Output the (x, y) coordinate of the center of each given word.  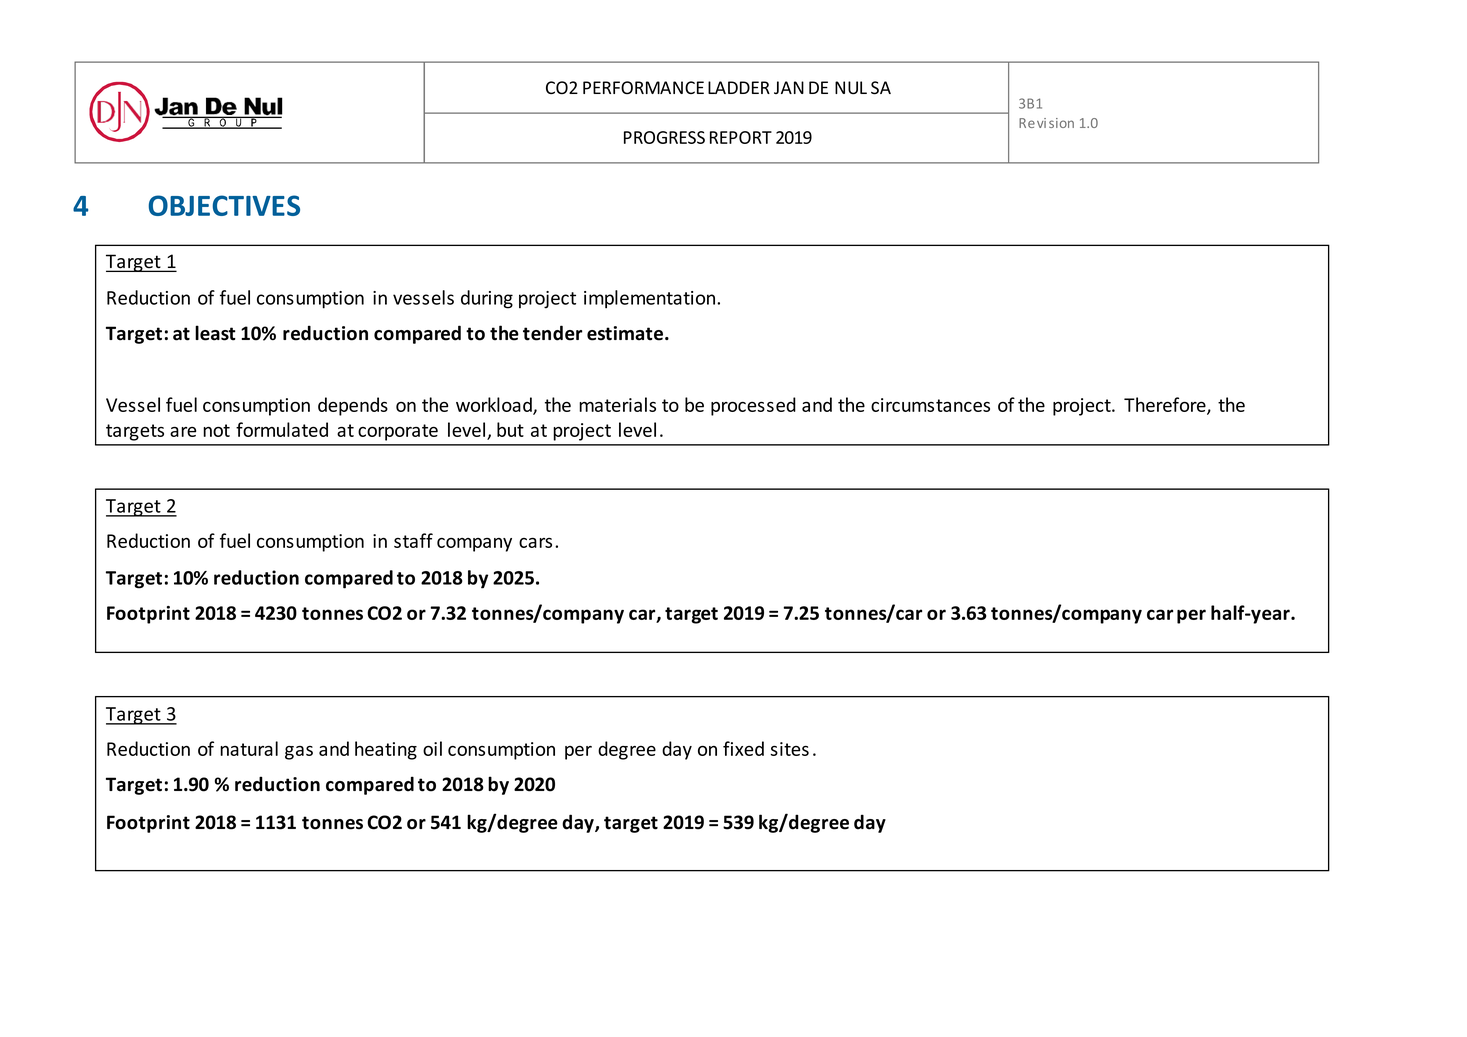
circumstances (930, 405)
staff (413, 540)
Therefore (1166, 406)
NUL (851, 88)
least (215, 333)
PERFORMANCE (643, 87)
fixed (743, 748)
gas (299, 753)
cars (535, 543)
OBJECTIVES (224, 205)
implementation (651, 299)
